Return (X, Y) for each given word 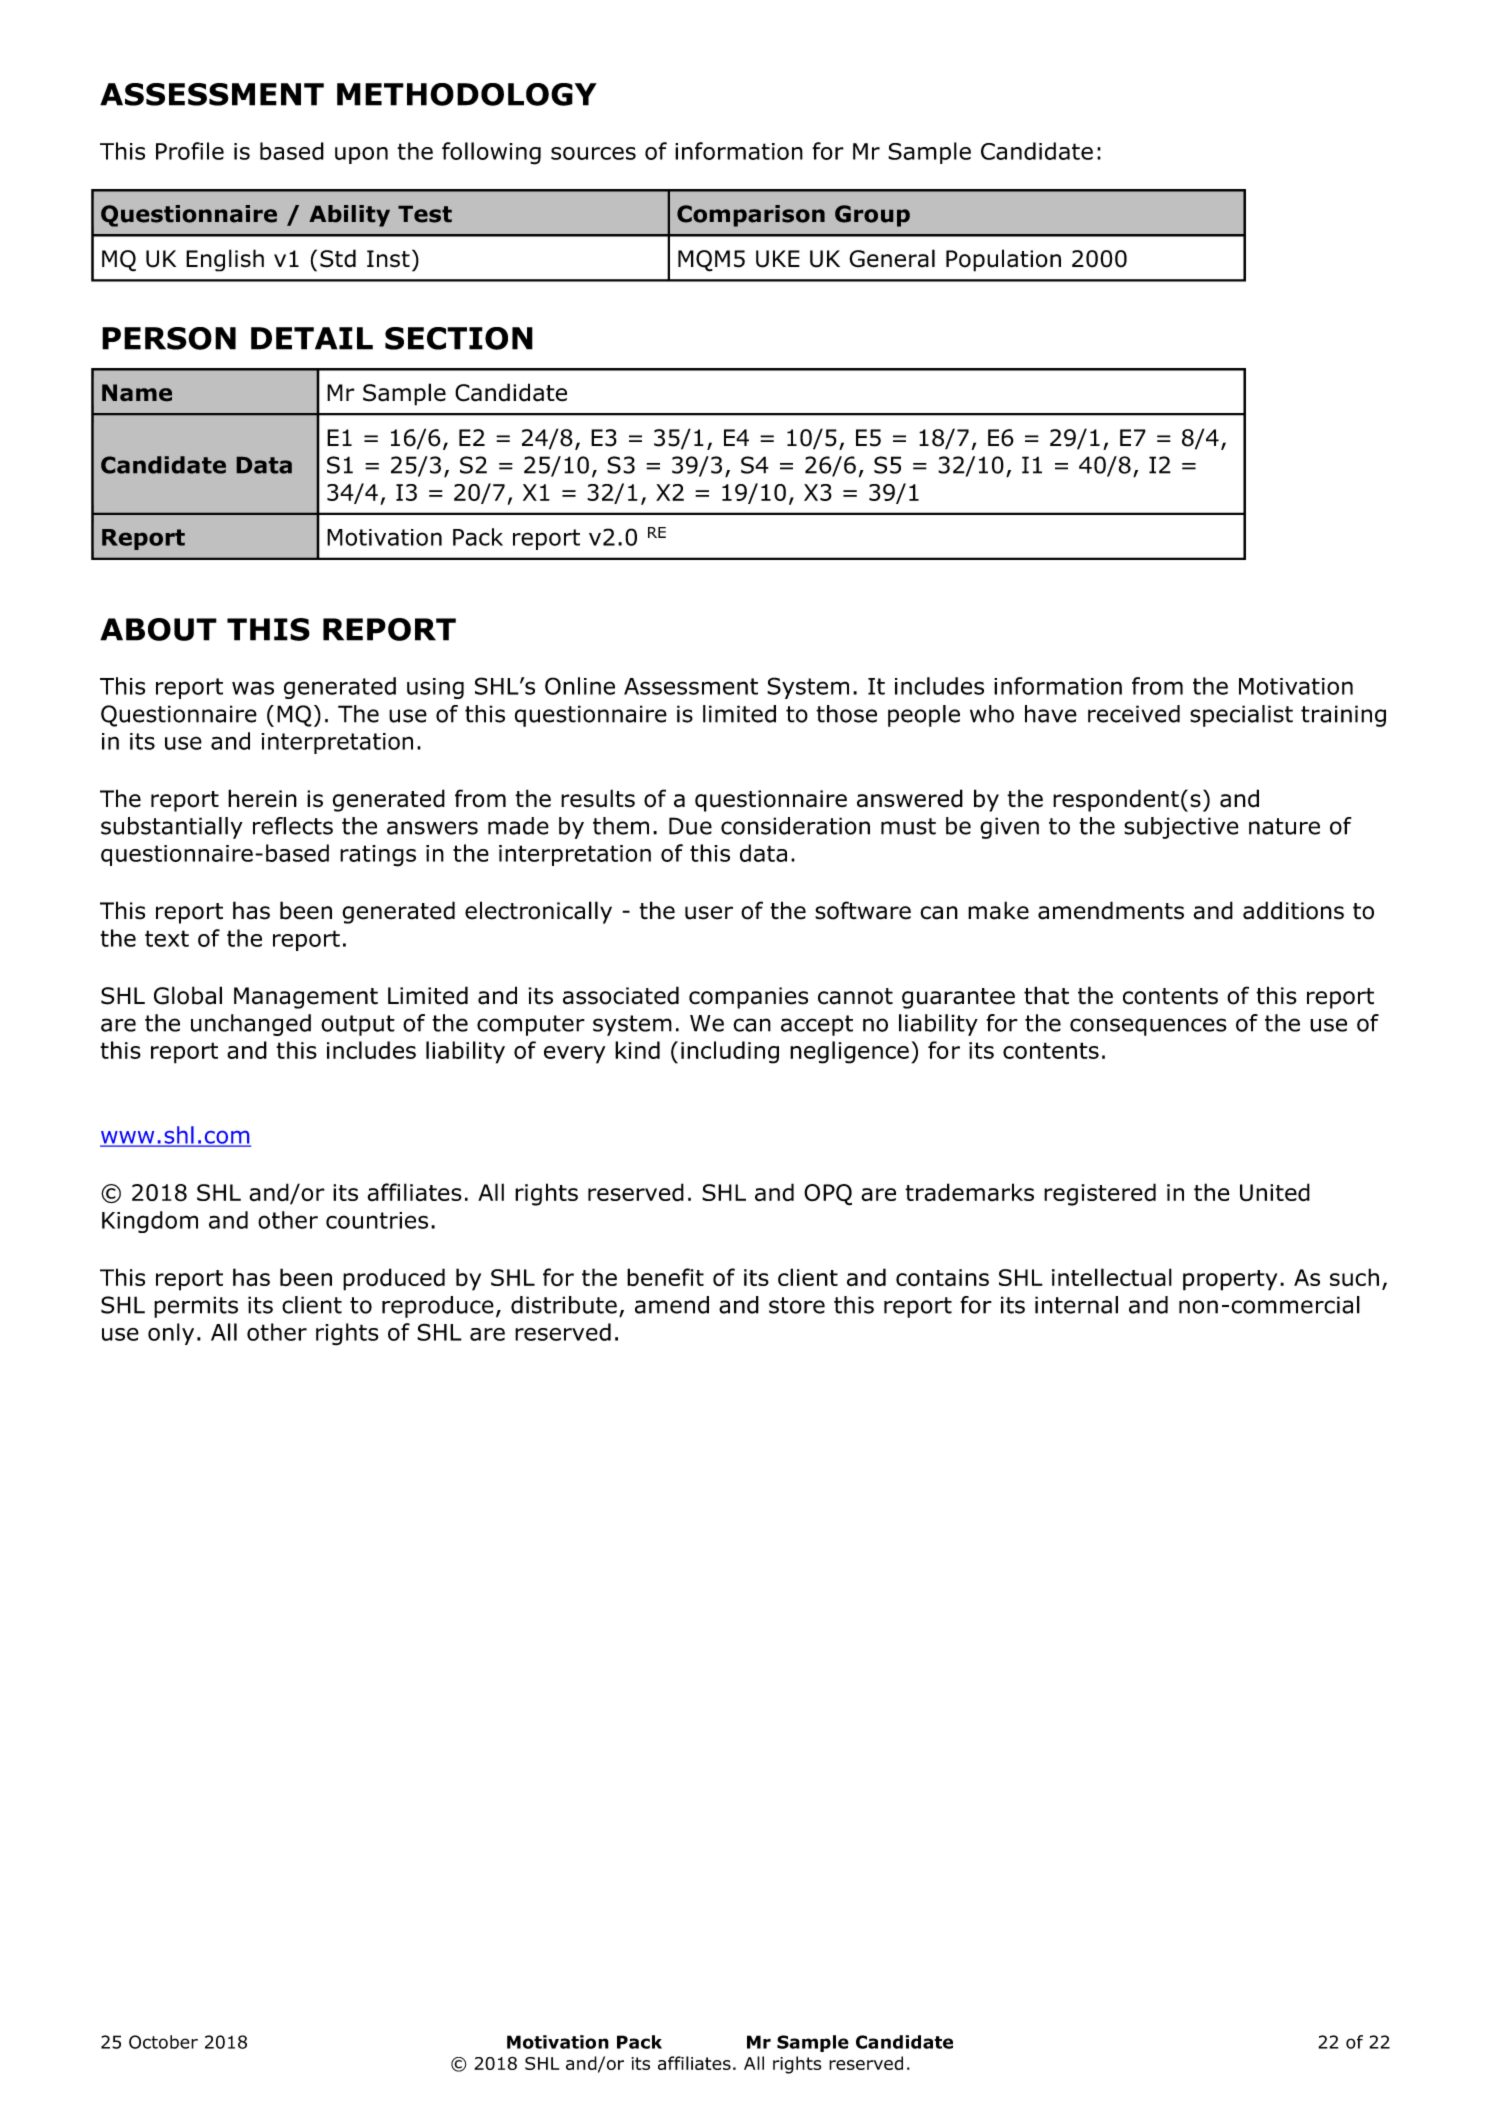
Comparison (751, 216)
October (163, 2042)
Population (1003, 260)
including (730, 1052)
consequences (1148, 1027)
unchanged (251, 1025)
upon (361, 155)
